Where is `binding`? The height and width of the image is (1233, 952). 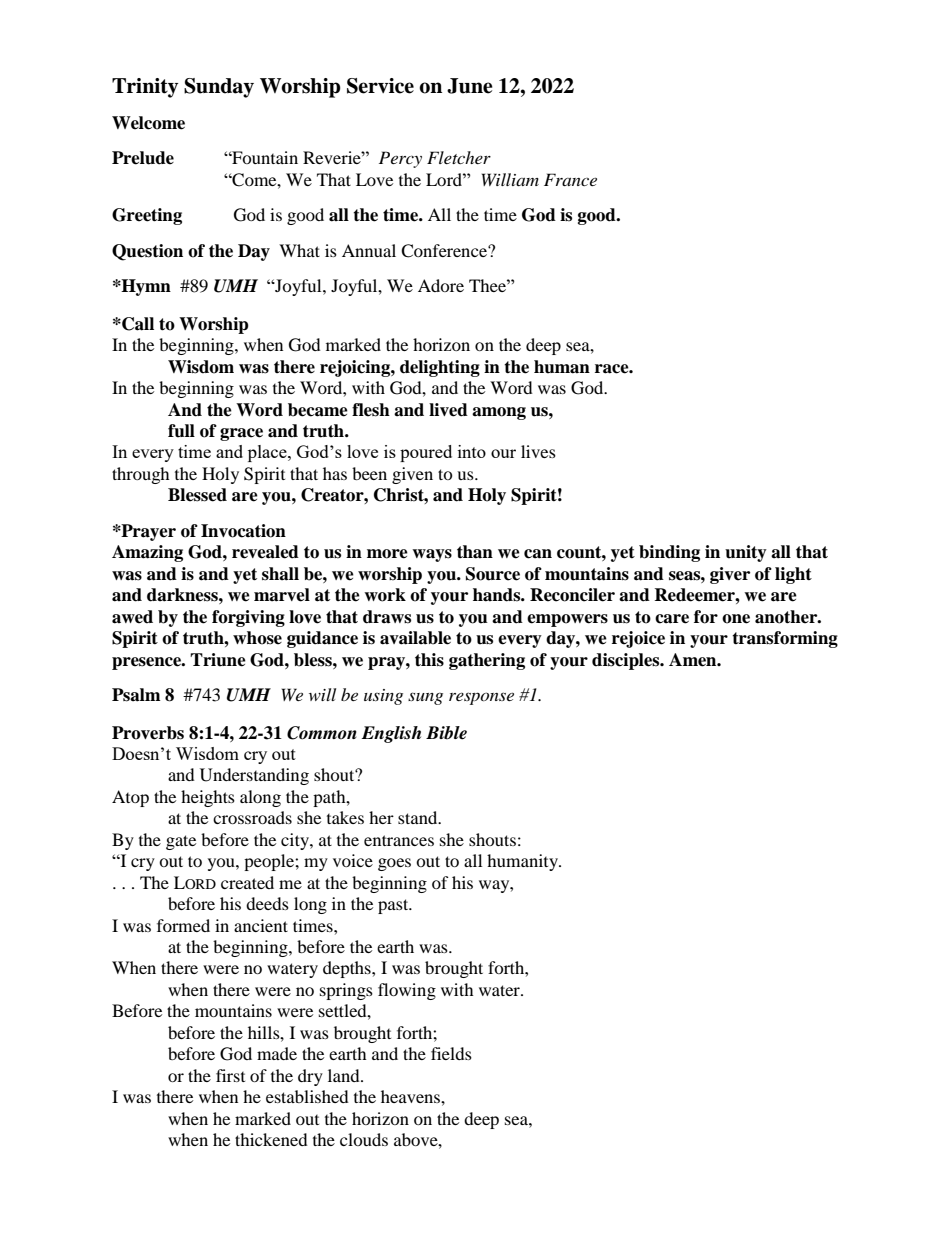 binding is located at coordinates (669, 553).
